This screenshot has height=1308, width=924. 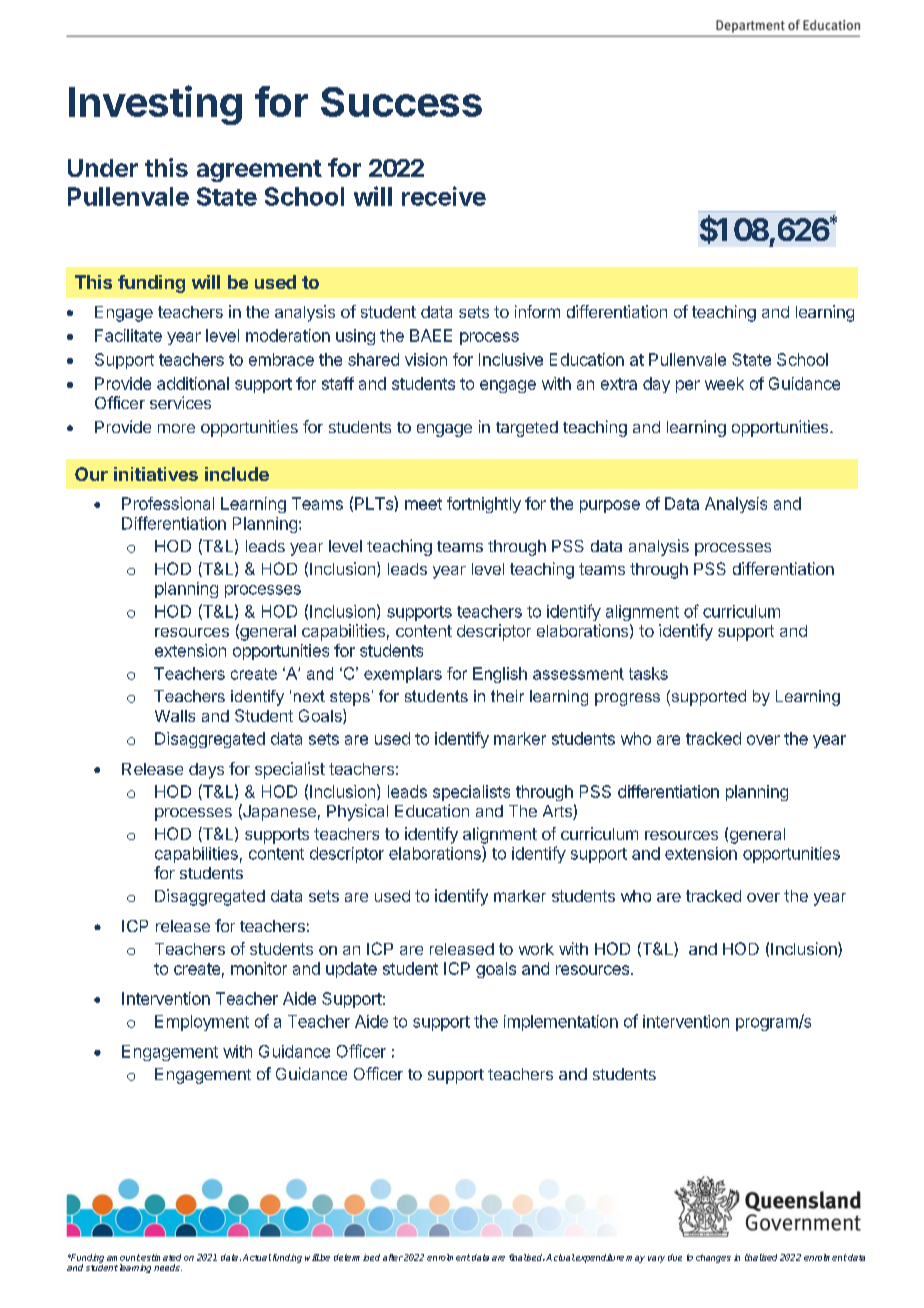 What do you see at coordinates (403, 675) in the screenshot?
I see `exemplars` at bounding box center [403, 675].
